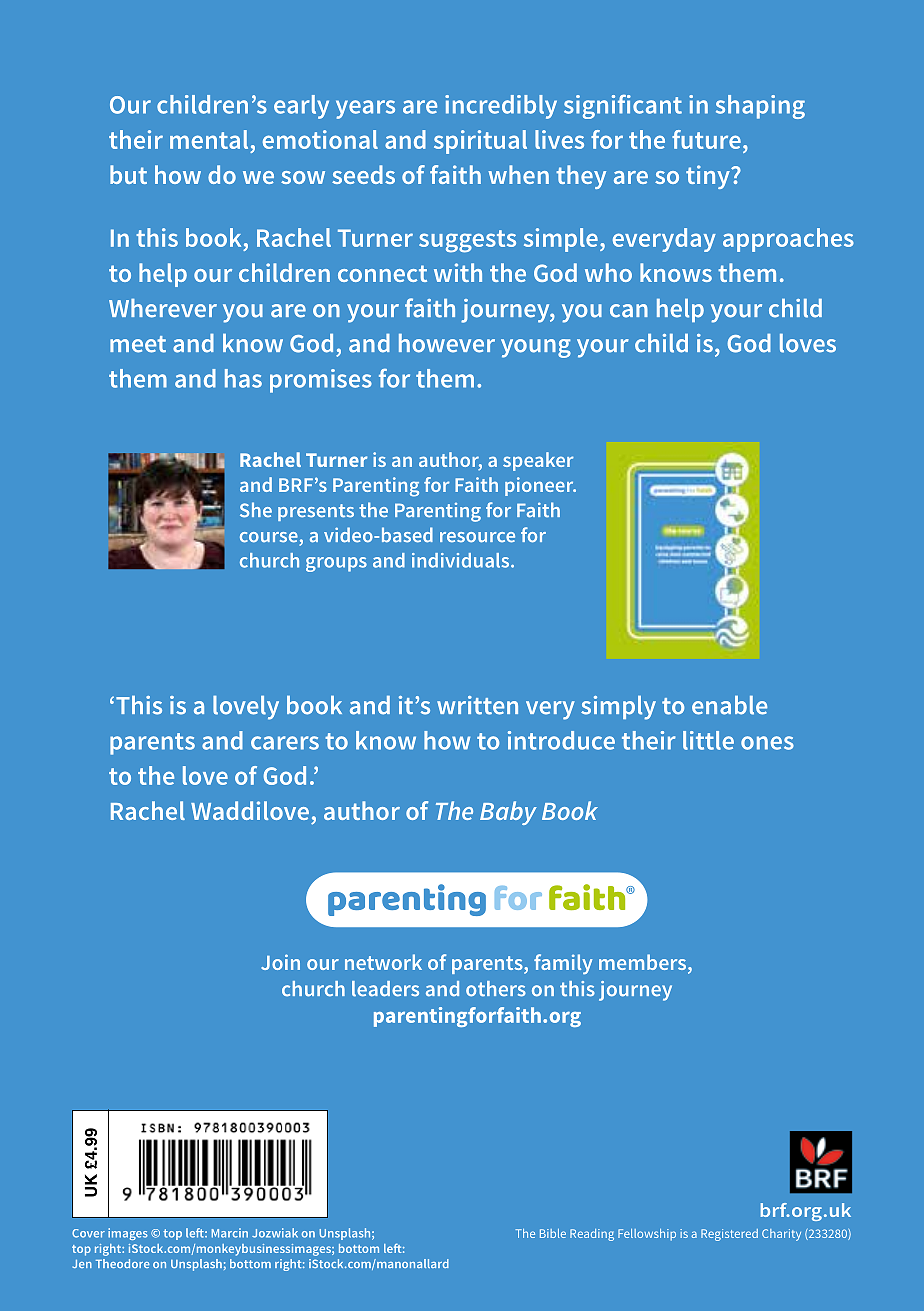  What do you see at coordinates (538, 461) in the page?
I see `speaker` at bounding box center [538, 461].
